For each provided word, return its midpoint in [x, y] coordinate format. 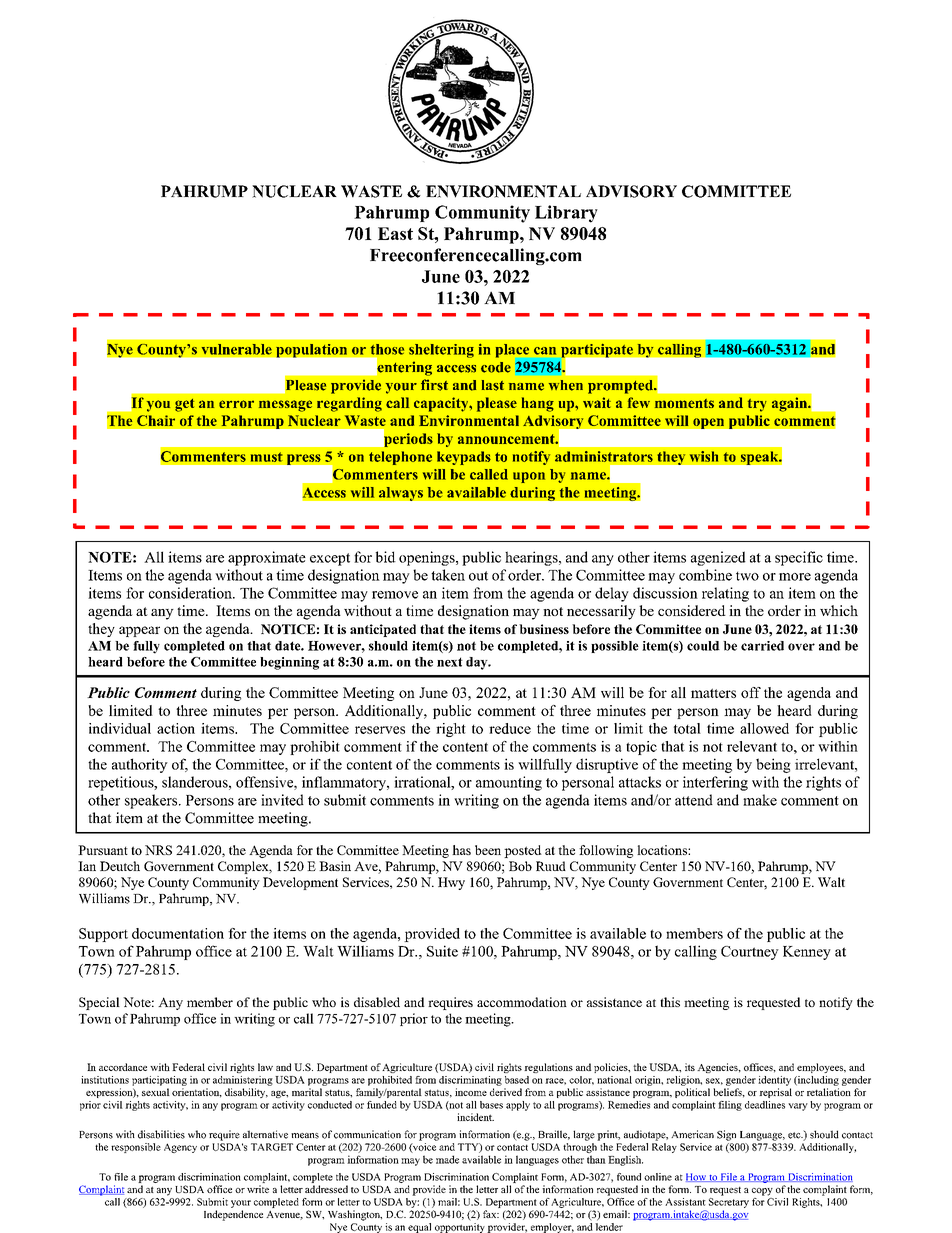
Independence [233, 1215]
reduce [510, 728]
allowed [764, 728]
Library [566, 214]
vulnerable [236, 349]
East [395, 233]
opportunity [460, 1228]
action [176, 728]
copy [762, 1192]
